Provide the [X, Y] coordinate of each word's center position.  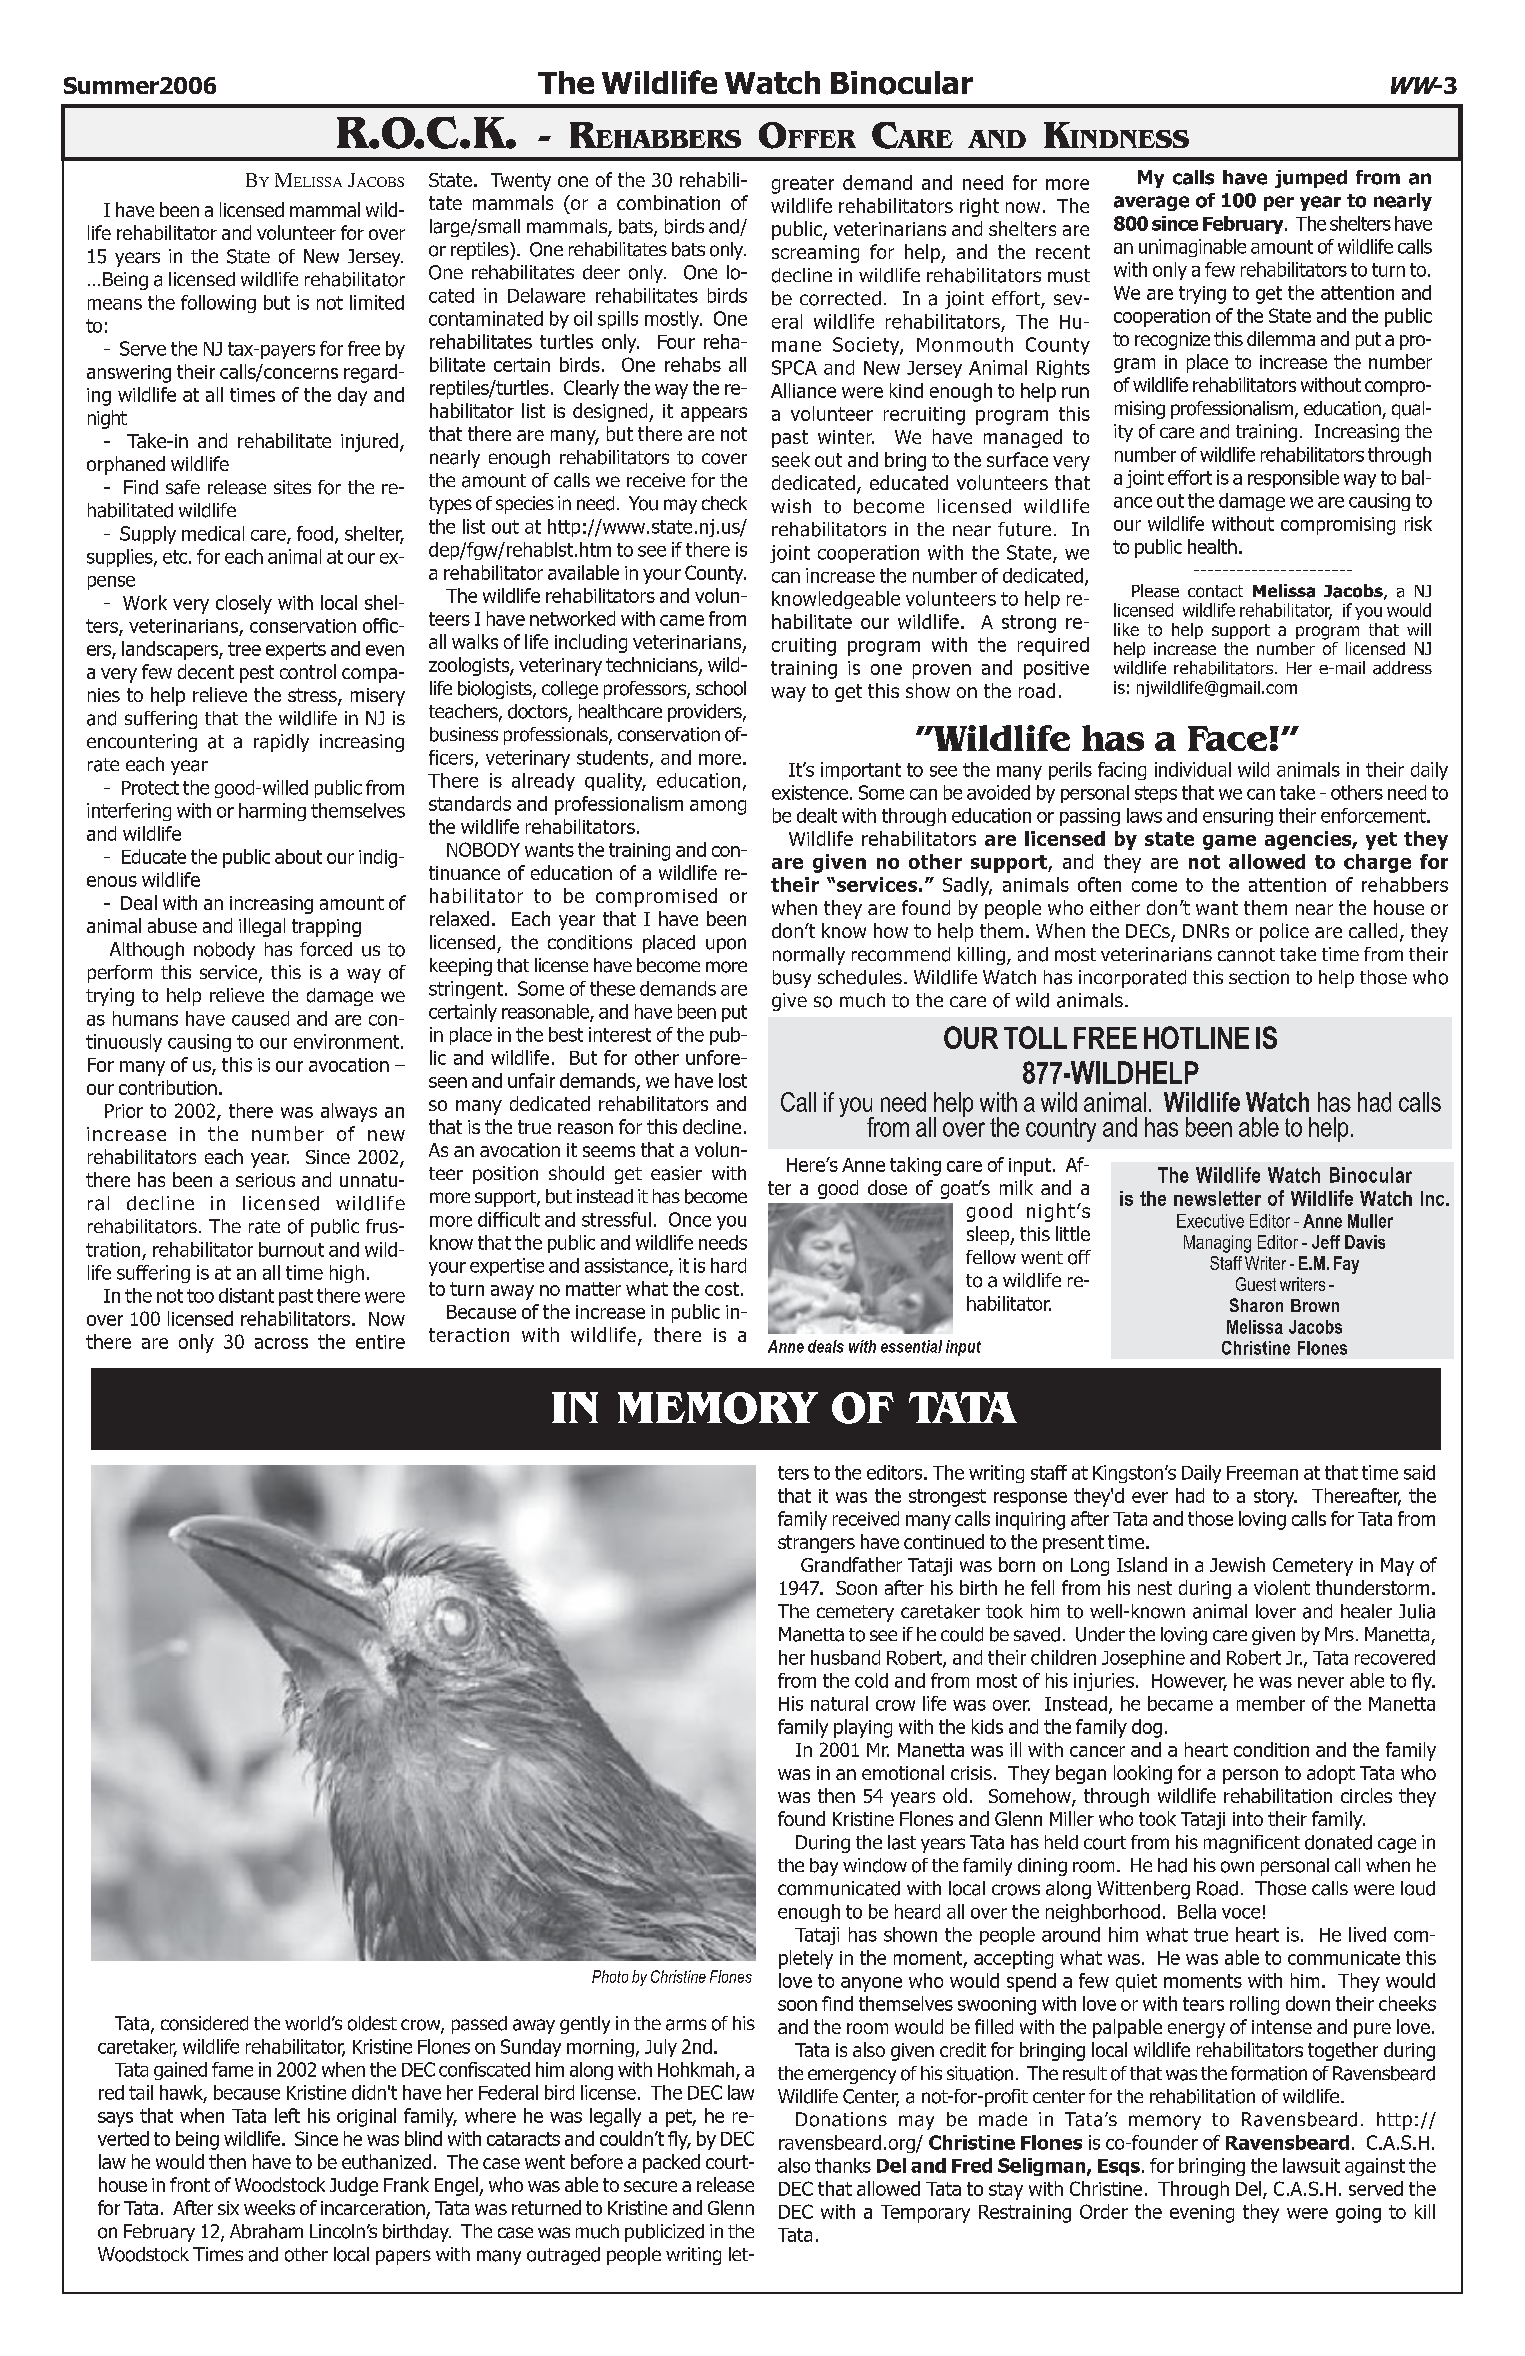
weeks [269, 2207]
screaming [815, 254]
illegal [262, 927]
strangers [816, 1544]
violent [1282, 1587]
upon [726, 945]
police [1284, 932]
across [281, 1343]
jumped [1311, 179]
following [218, 304]
